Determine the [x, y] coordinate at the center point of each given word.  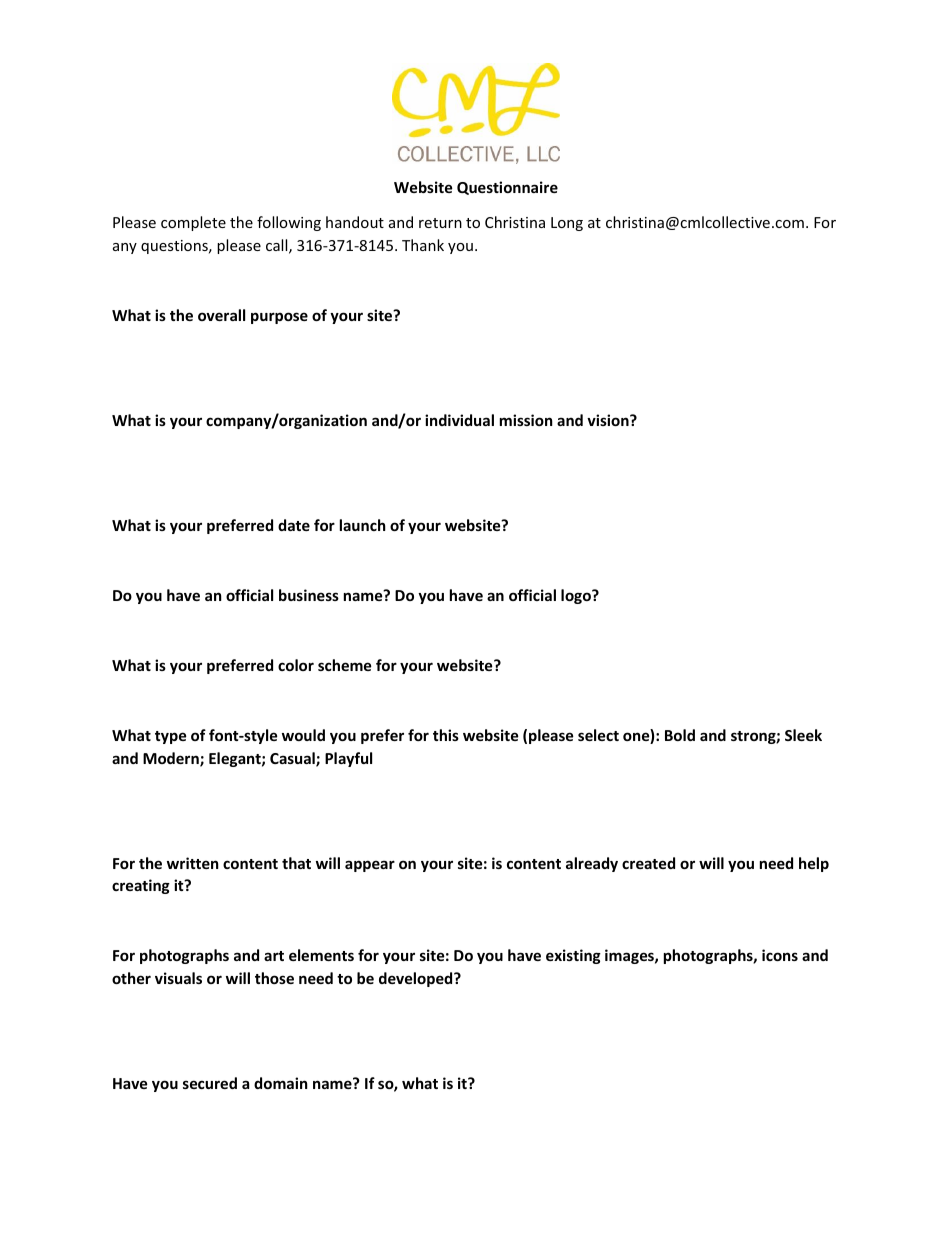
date [294, 525]
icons [780, 955]
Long [567, 224]
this [446, 735]
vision [609, 420]
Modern [172, 759]
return [440, 223]
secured [210, 1083]
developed [417, 979]
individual [459, 420]
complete [193, 223]
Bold [680, 735]
